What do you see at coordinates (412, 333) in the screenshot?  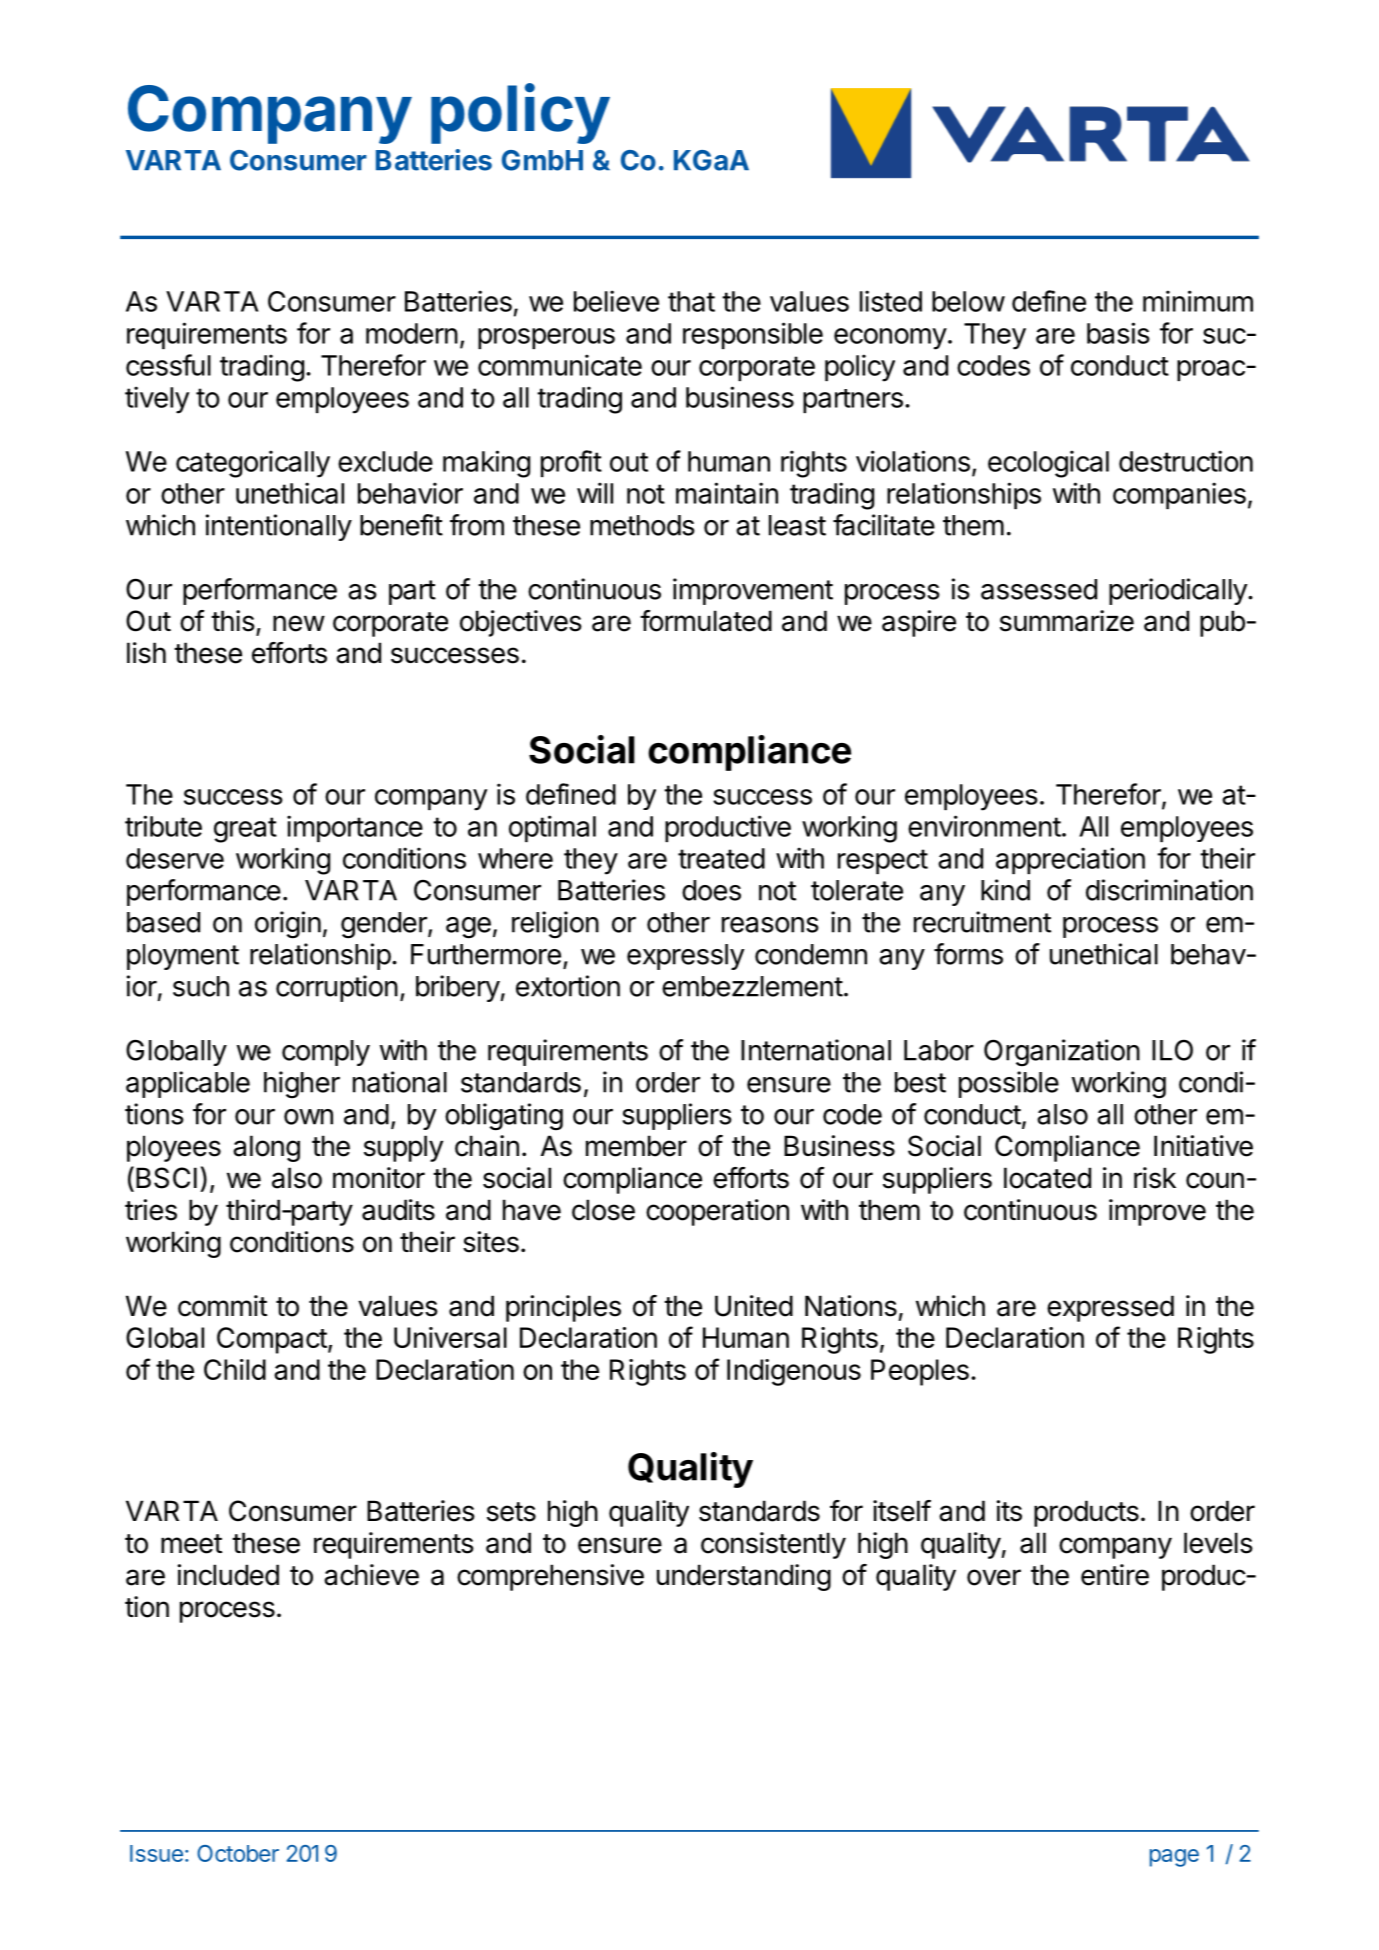 I see `modern` at bounding box center [412, 333].
